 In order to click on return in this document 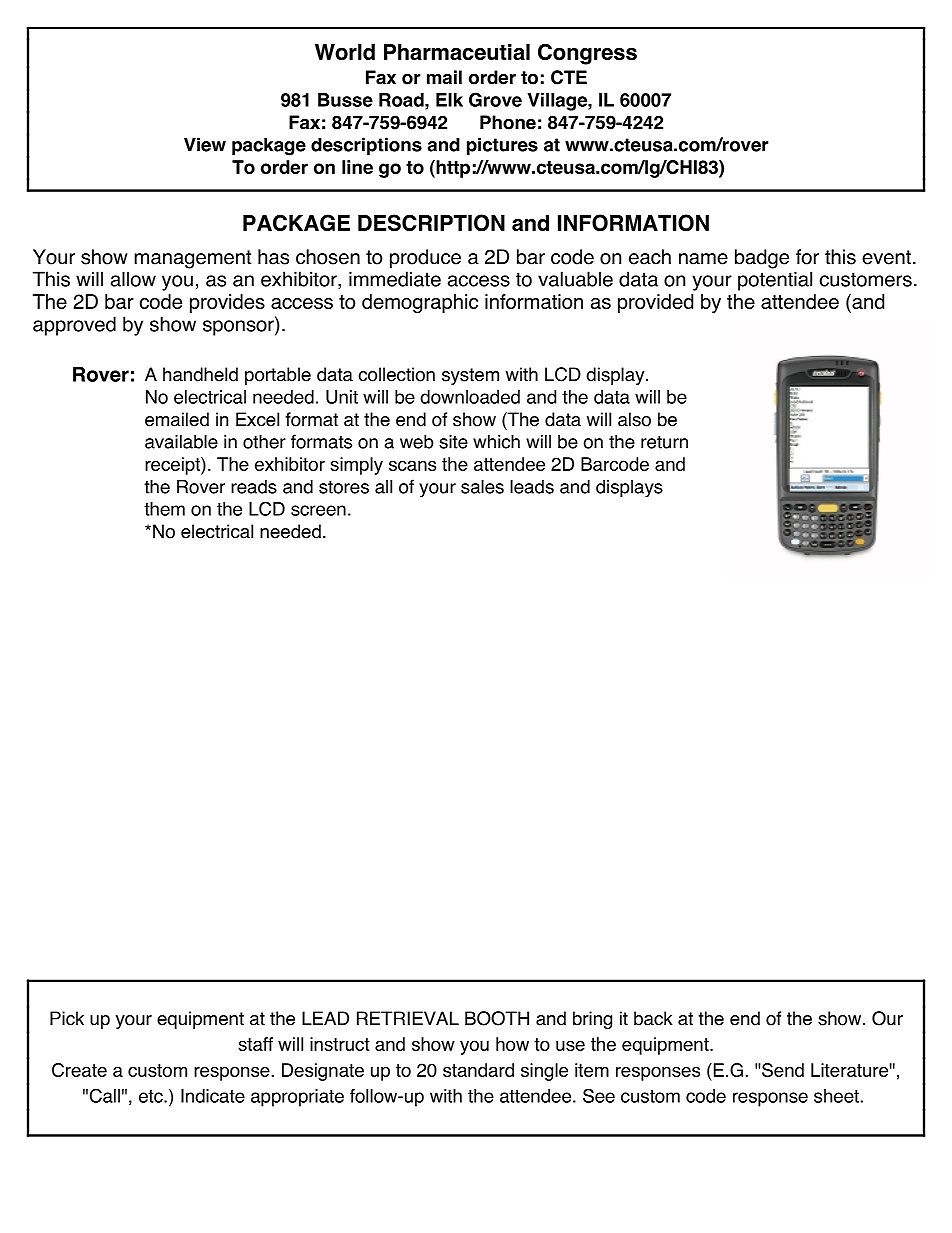, I will do `click(664, 442)`.
